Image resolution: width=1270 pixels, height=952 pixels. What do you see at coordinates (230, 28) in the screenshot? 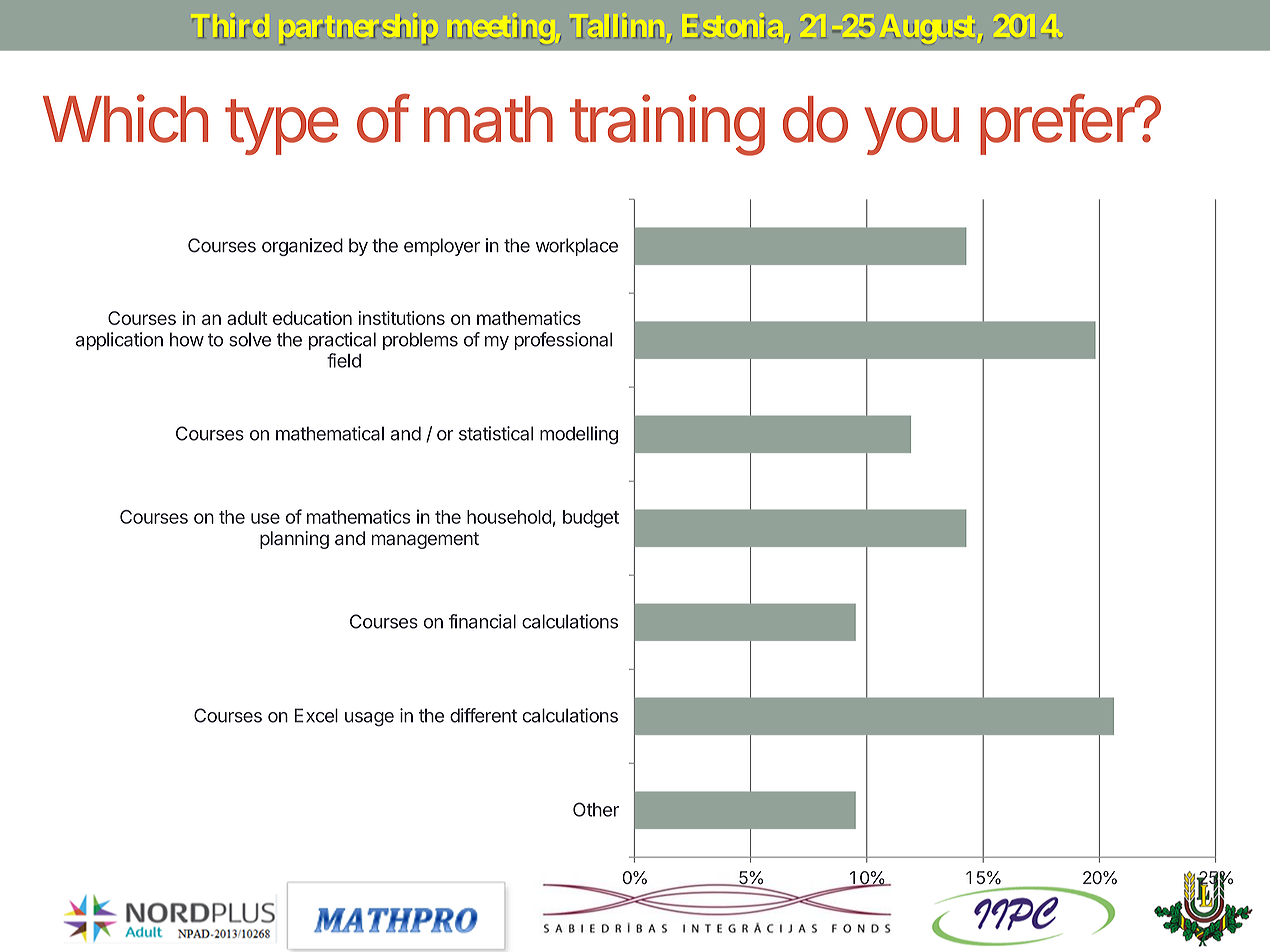
I see `Third` at bounding box center [230, 28].
